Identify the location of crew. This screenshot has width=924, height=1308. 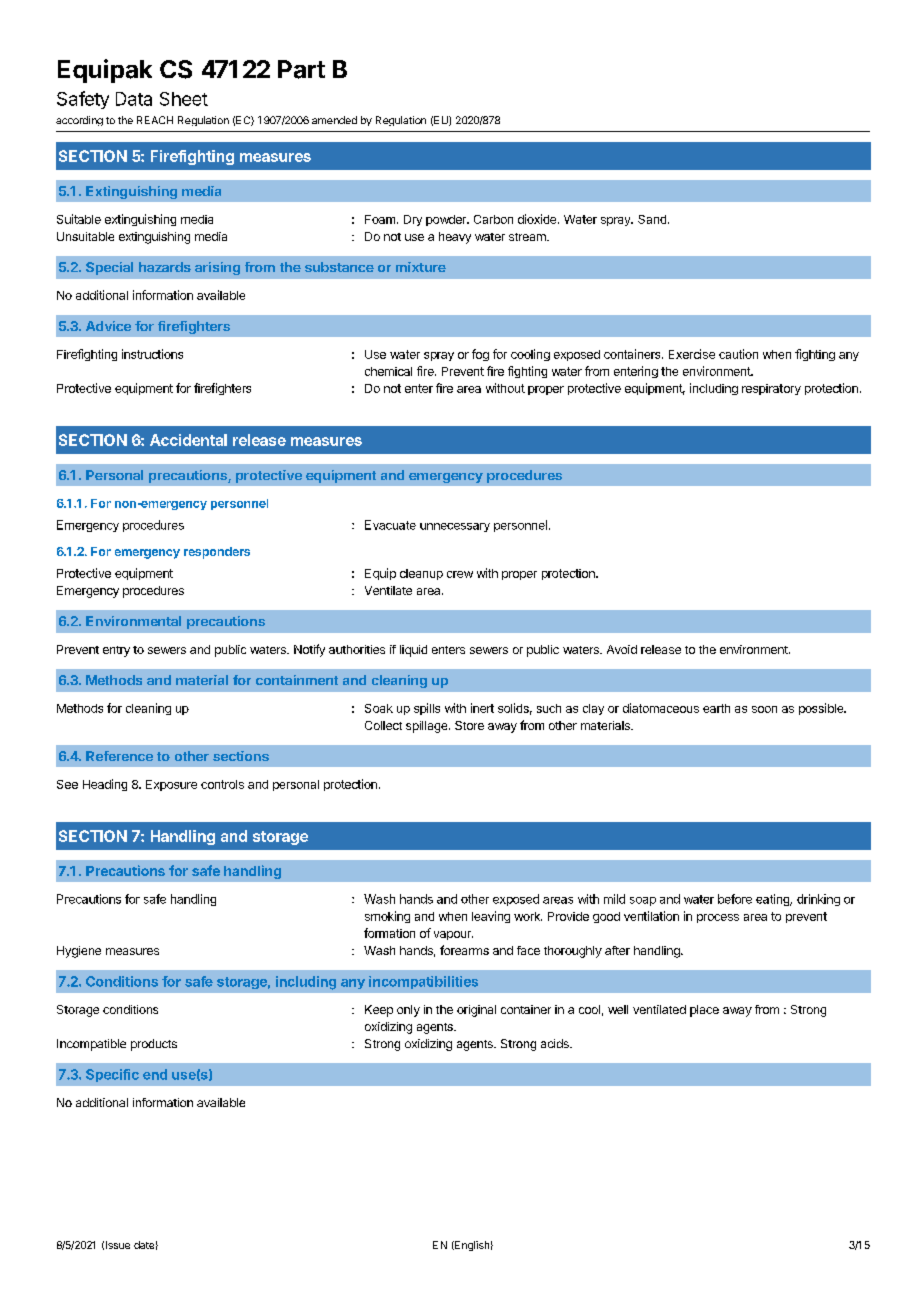
(460, 574).
